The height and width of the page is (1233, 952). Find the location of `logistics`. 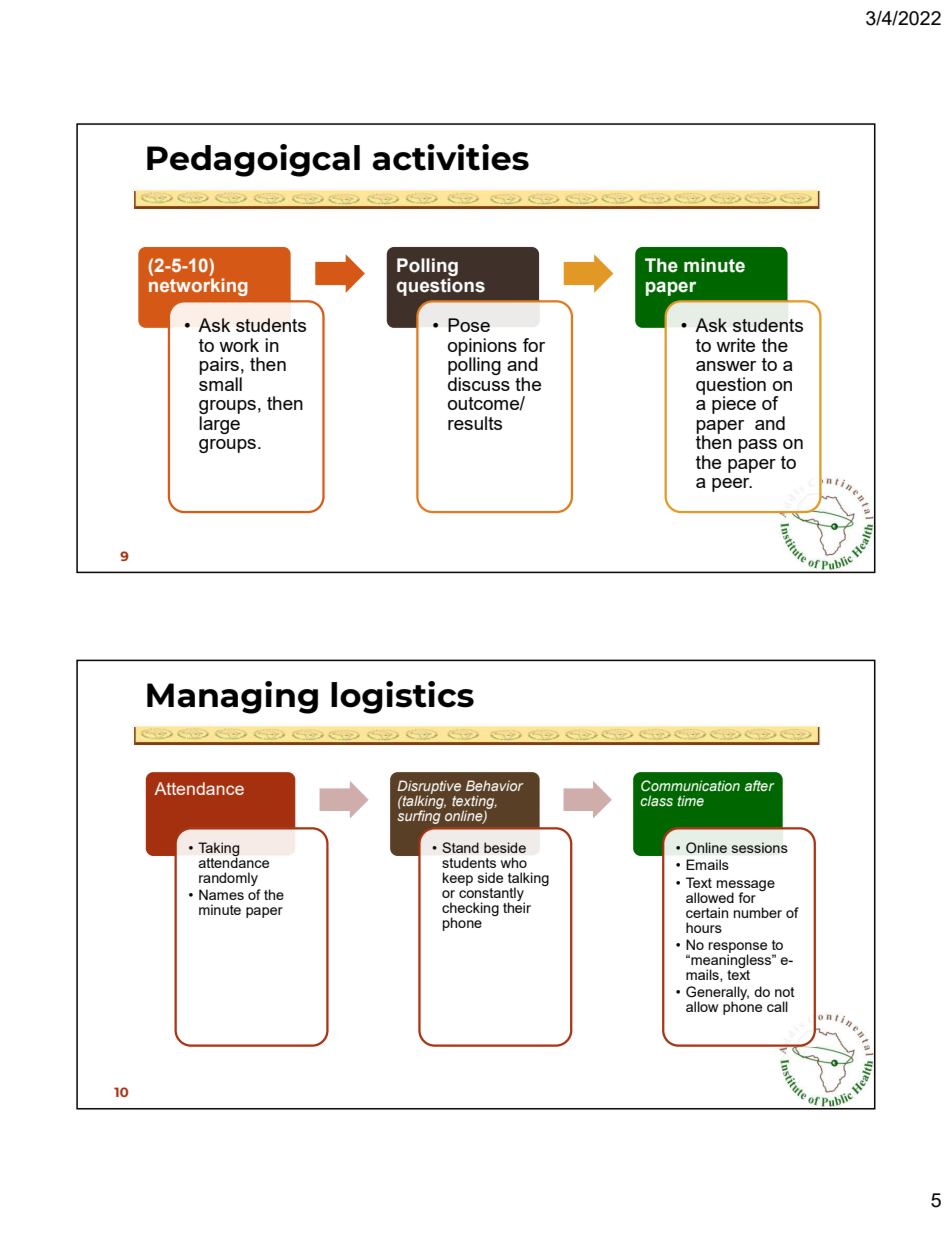

logistics is located at coordinates (402, 697).
